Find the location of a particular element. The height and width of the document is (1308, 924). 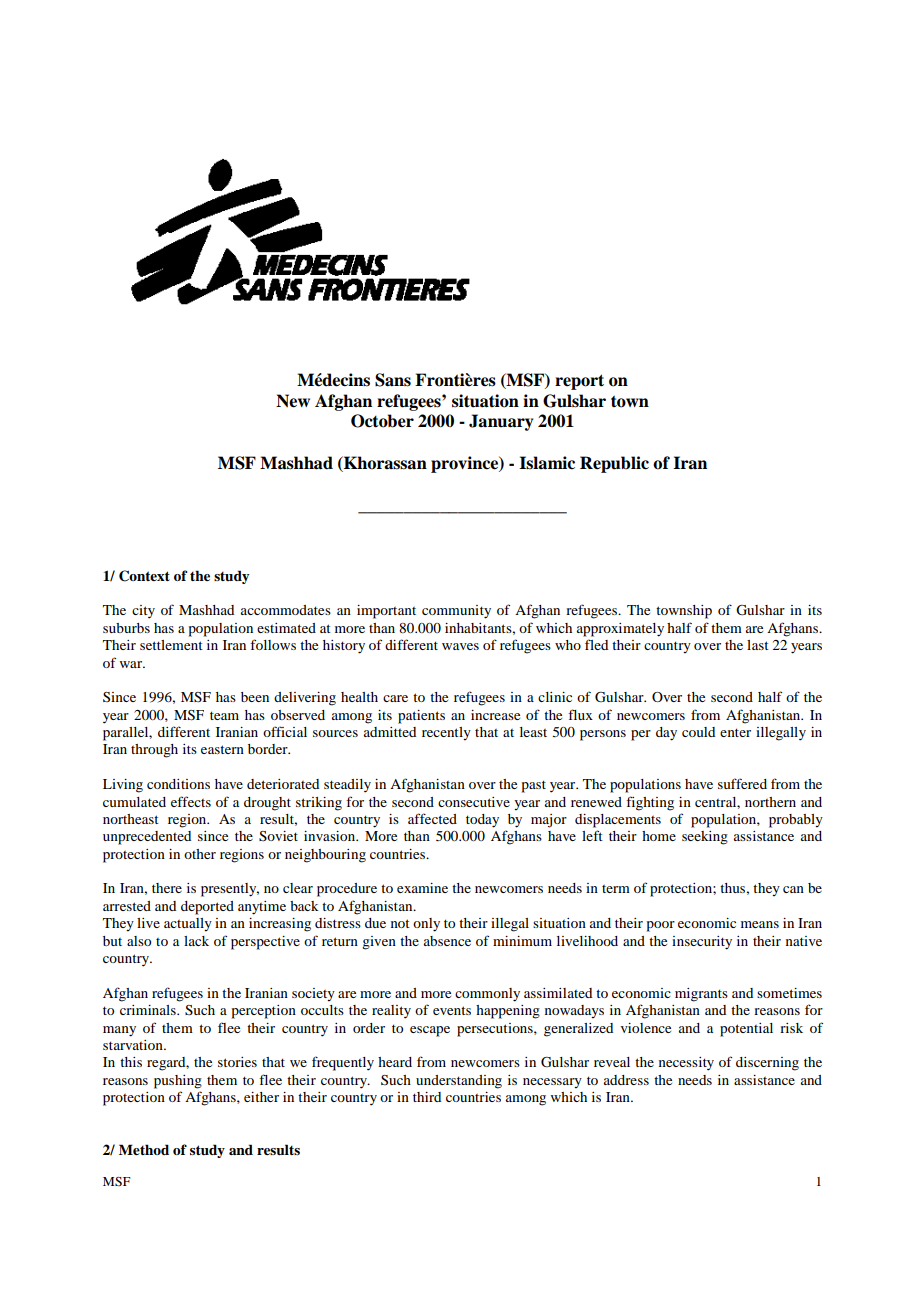

January is located at coordinates (501, 422).
